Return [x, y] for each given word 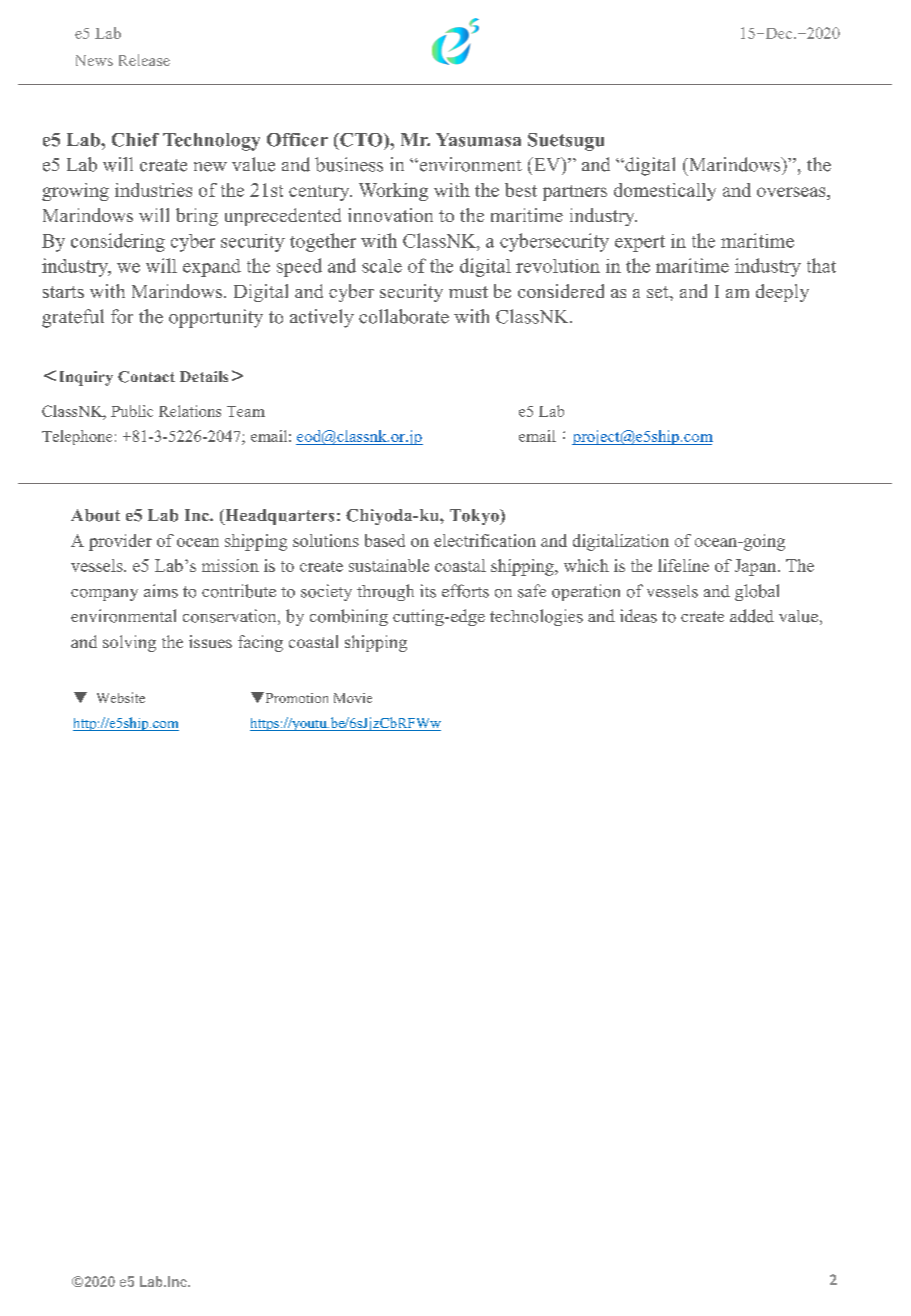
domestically [665, 192]
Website [121, 697]
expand [212, 268]
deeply [782, 293]
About [95, 515]
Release [144, 60]
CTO [361, 140]
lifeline [683, 565]
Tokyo [475, 517]
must [468, 292]
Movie [353, 698]
